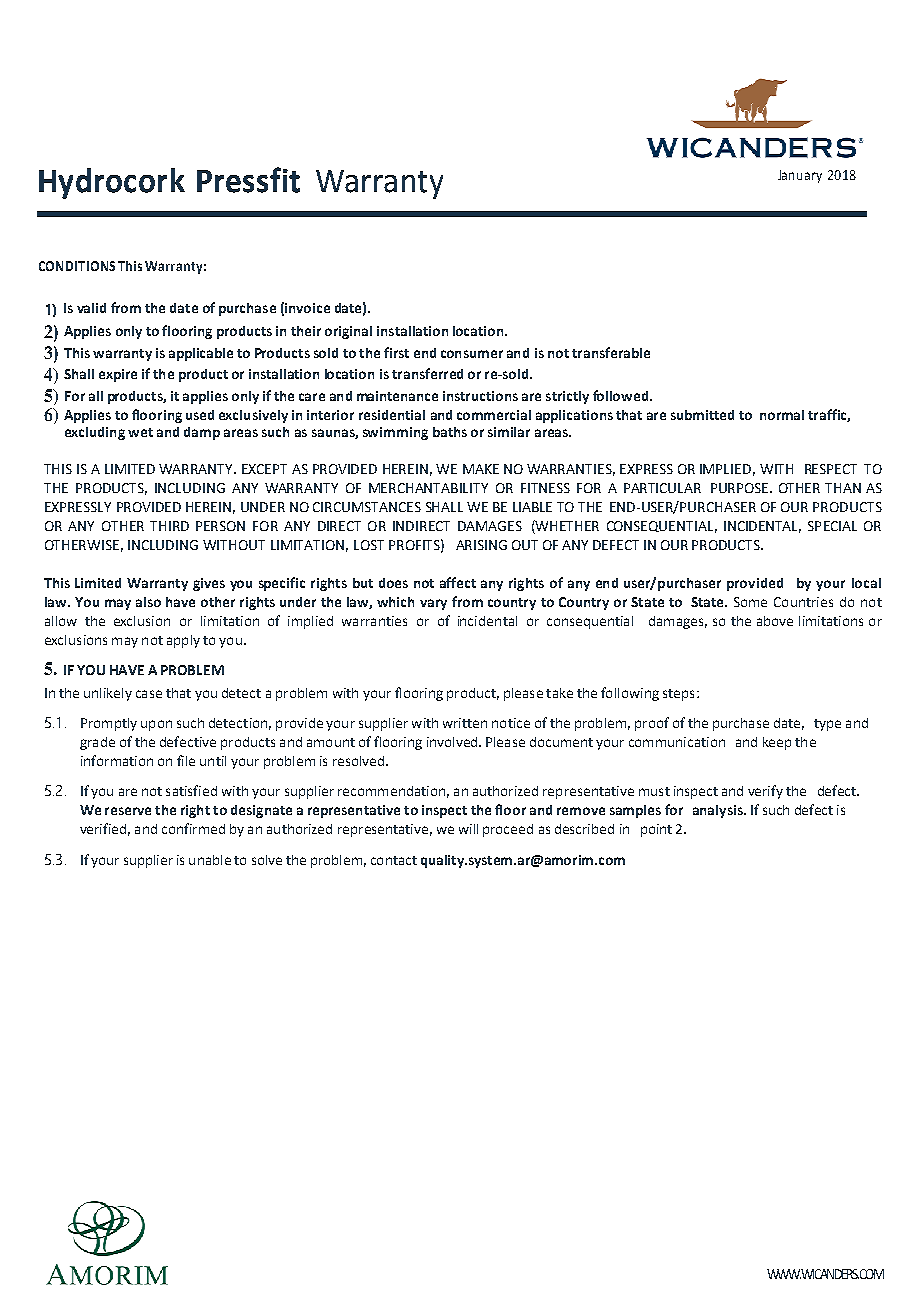  I want to click on ARISING, so click(481, 545).
